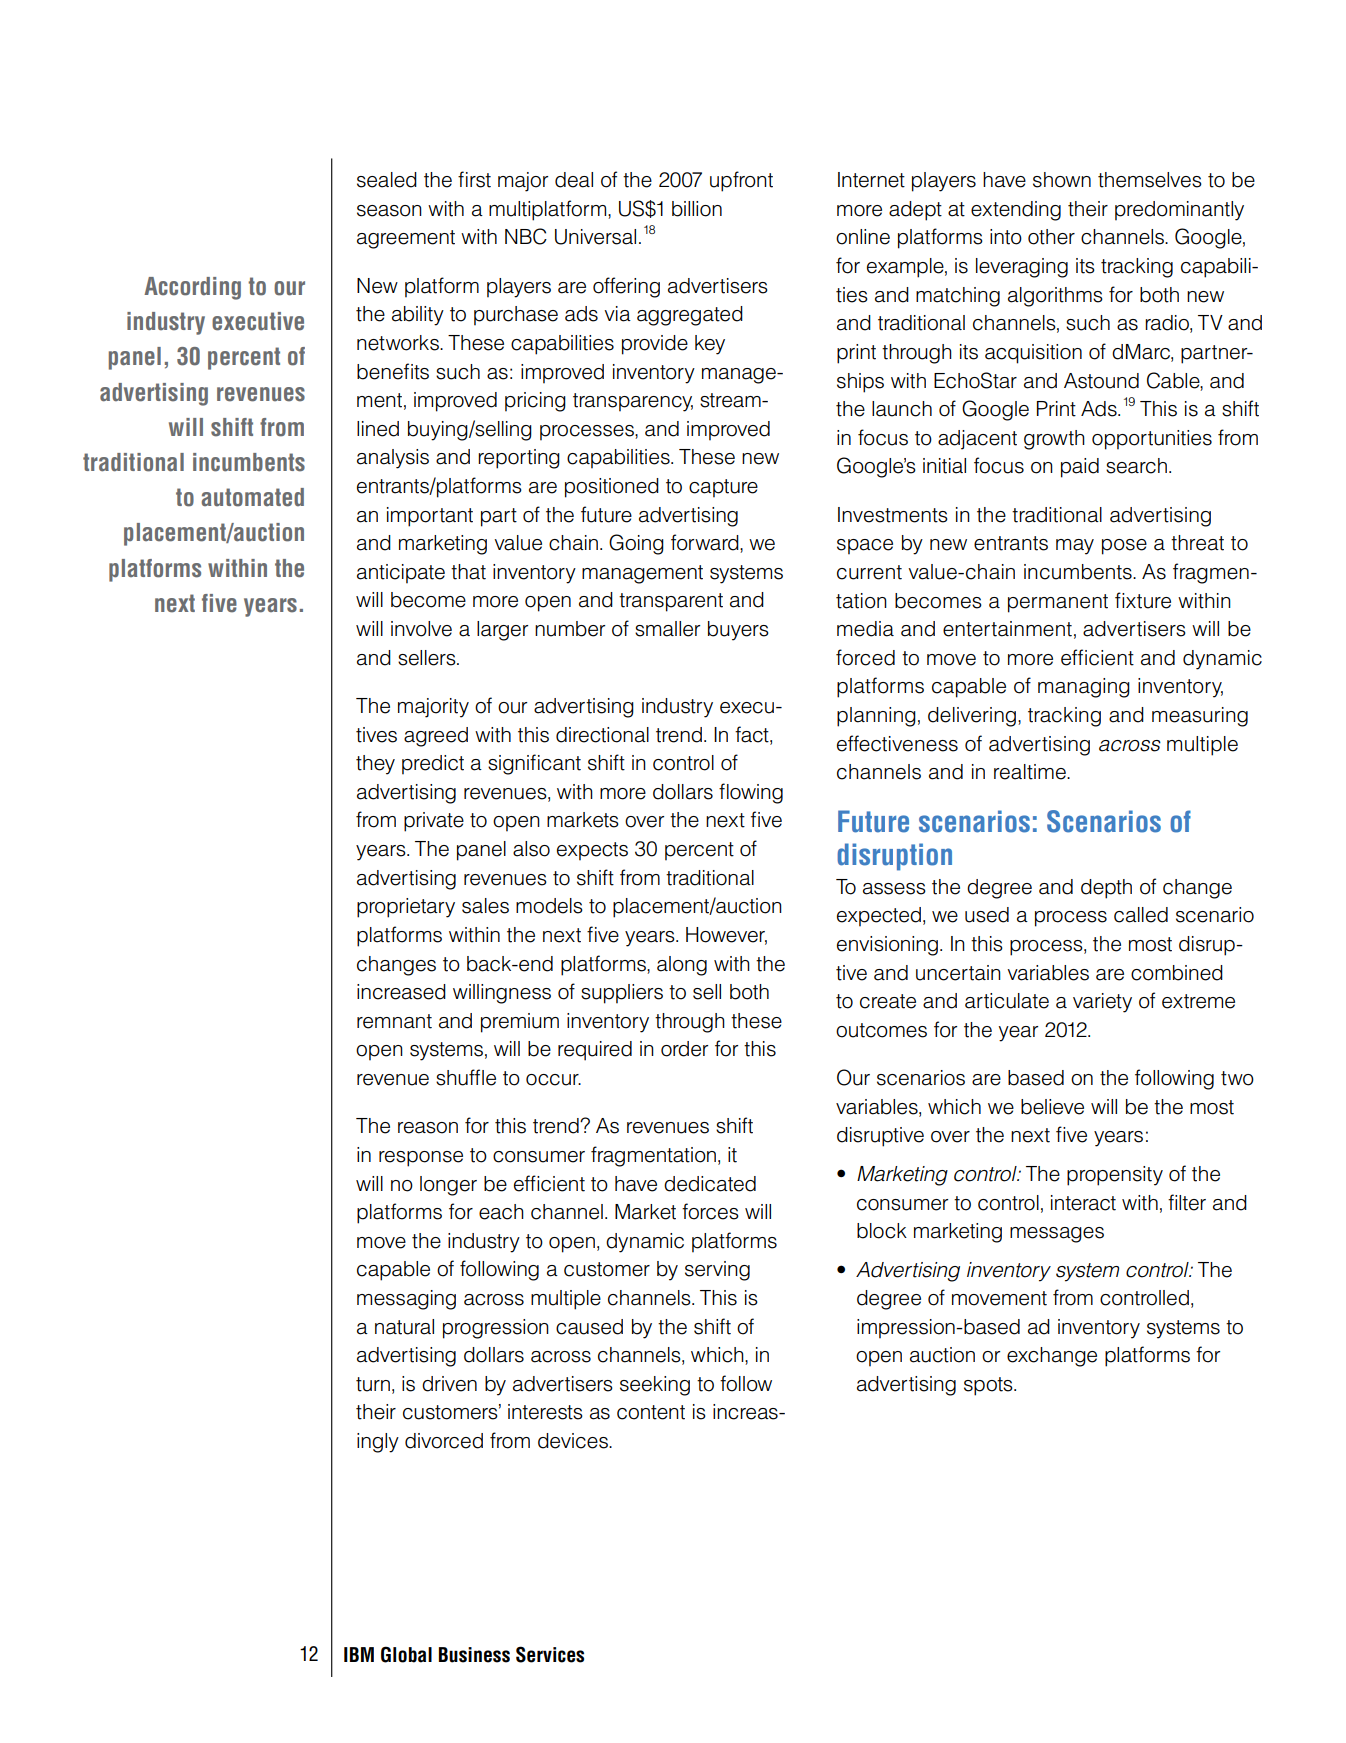 This document has width=1346, height=1743. I want to click on along, so click(682, 966).
